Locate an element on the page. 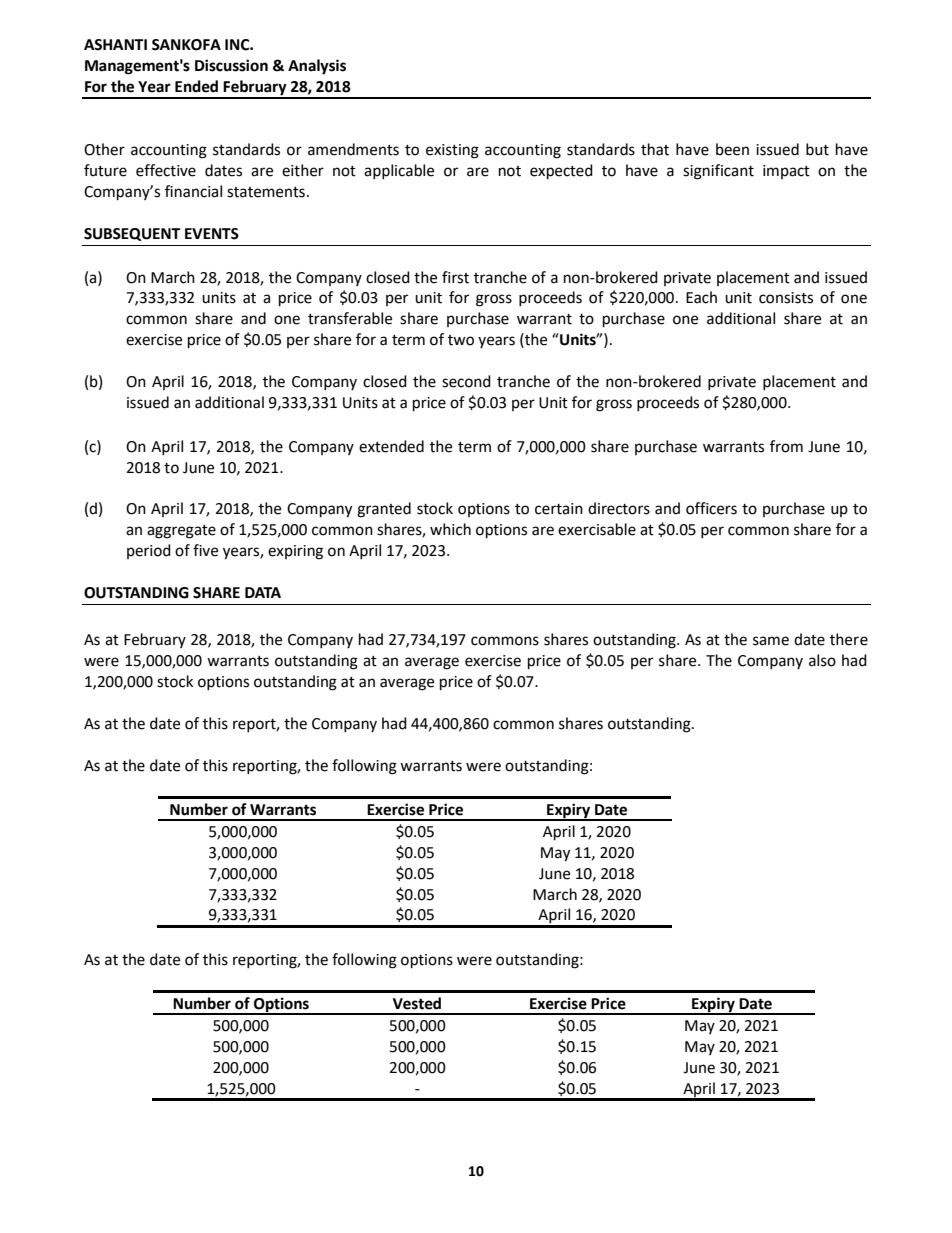 Image resolution: width=952 pixels, height=1233 pixels. existing is located at coordinates (452, 151).
